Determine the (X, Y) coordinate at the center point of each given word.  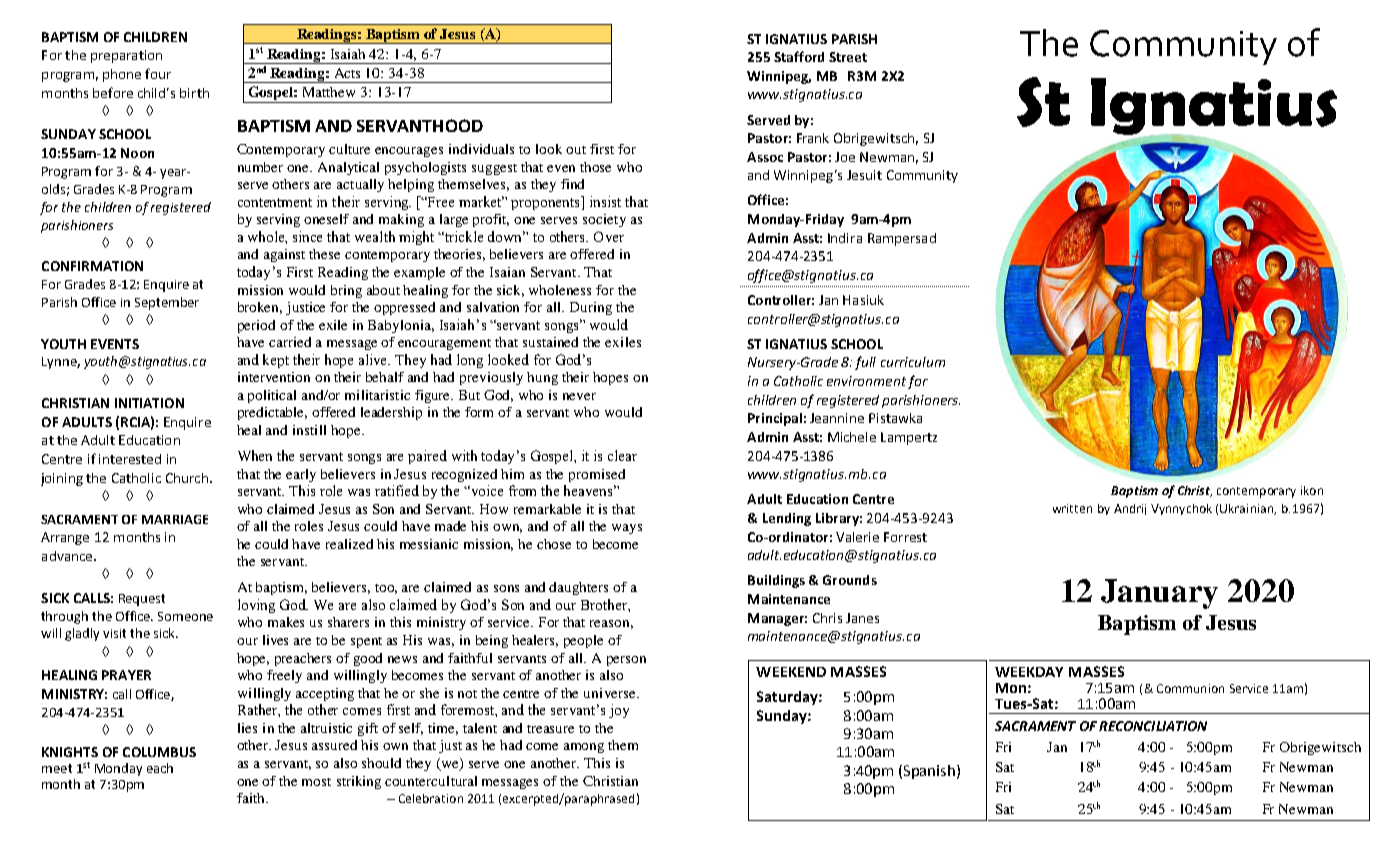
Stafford (799, 56)
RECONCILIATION (1153, 726)
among (584, 748)
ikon (1312, 490)
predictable (272, 413)
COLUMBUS (159, 752)
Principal (775, 419)
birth (194, 93)
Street (848, 57)
